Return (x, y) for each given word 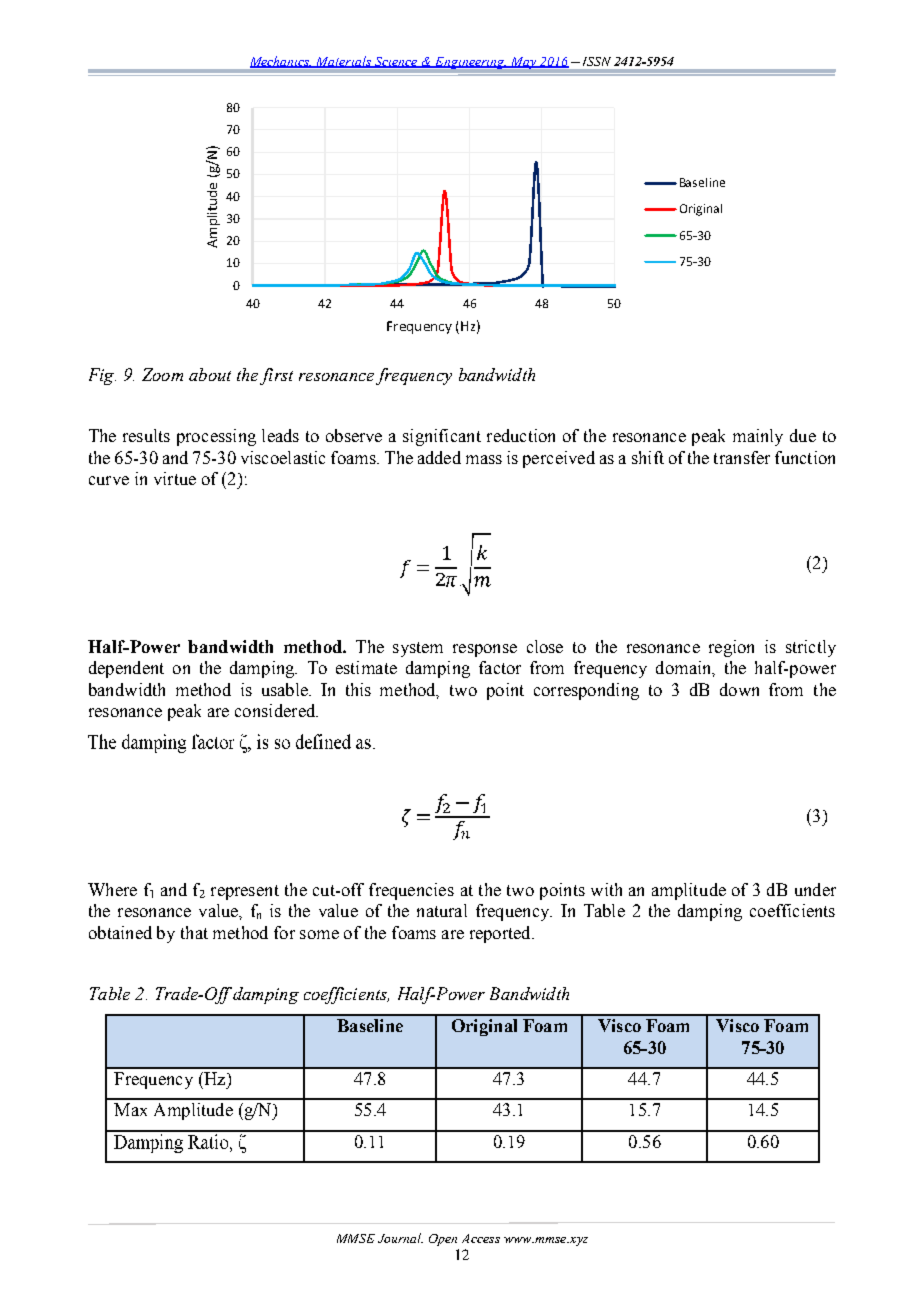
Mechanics (281, 62)
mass (484, 459)
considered (276, 710)
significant (442, 437)
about (210, 374)
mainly (758, 437)
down (739, 689)
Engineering (470, 63)
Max (130, 1109)
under (815, 889)
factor (500, 667)
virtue (175, 478)
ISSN (595, 61)
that (194, 932)
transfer (742, 457)
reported (501, 934)
